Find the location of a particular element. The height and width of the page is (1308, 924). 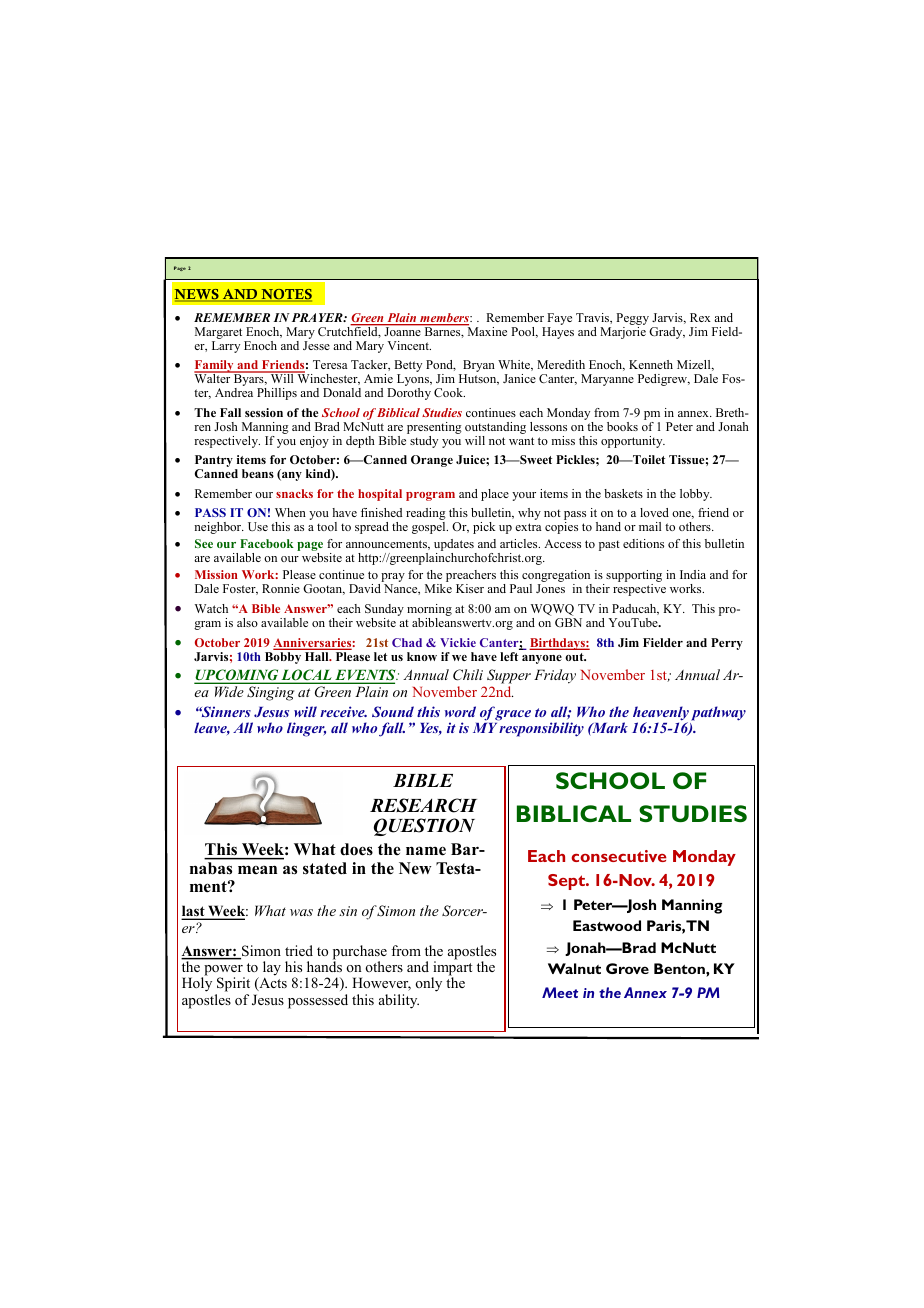

place is located at coordinates (495, 495).
